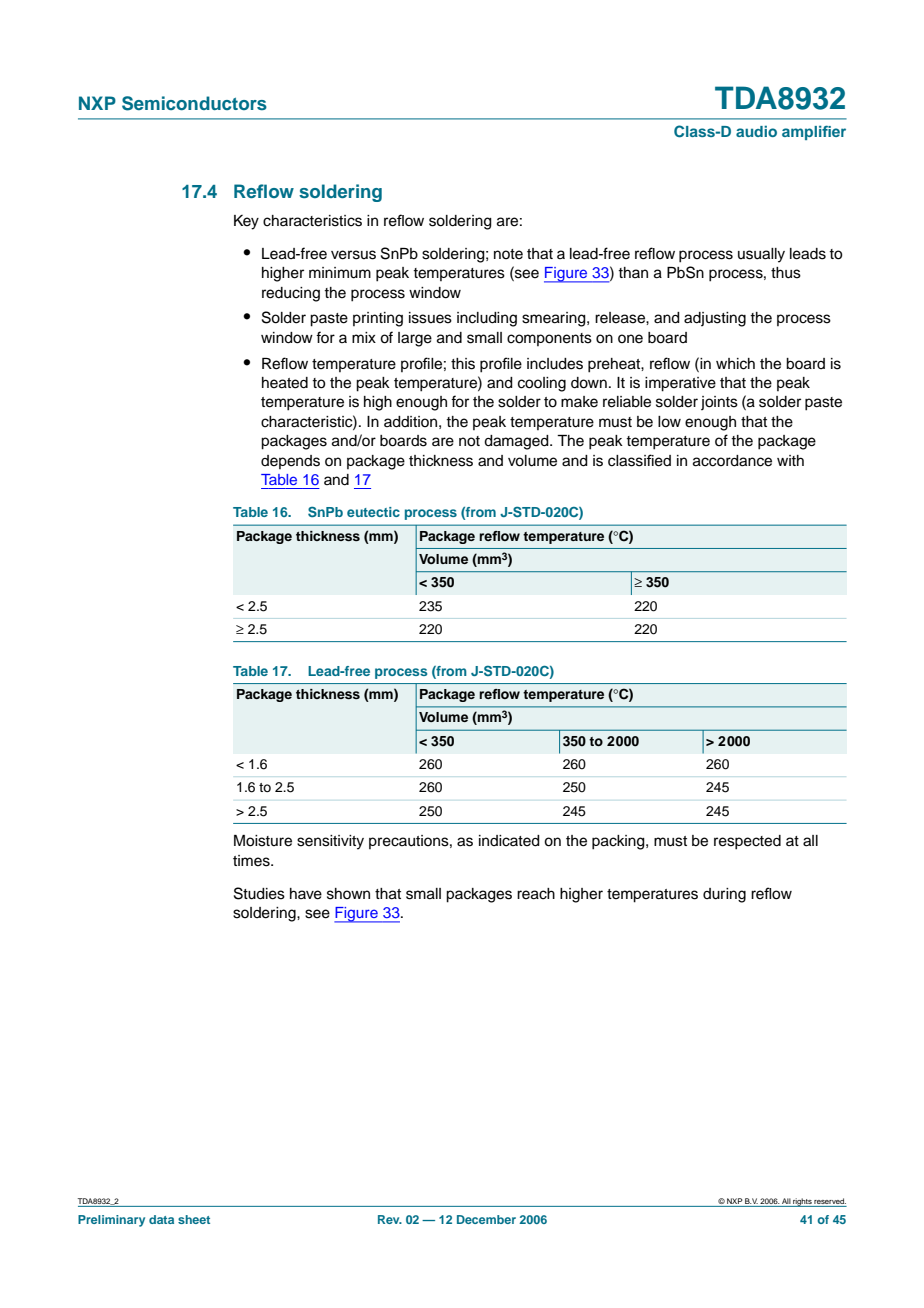 The width and height of the image is (924, 1308). I want to click on audio, so click(756, 131).
